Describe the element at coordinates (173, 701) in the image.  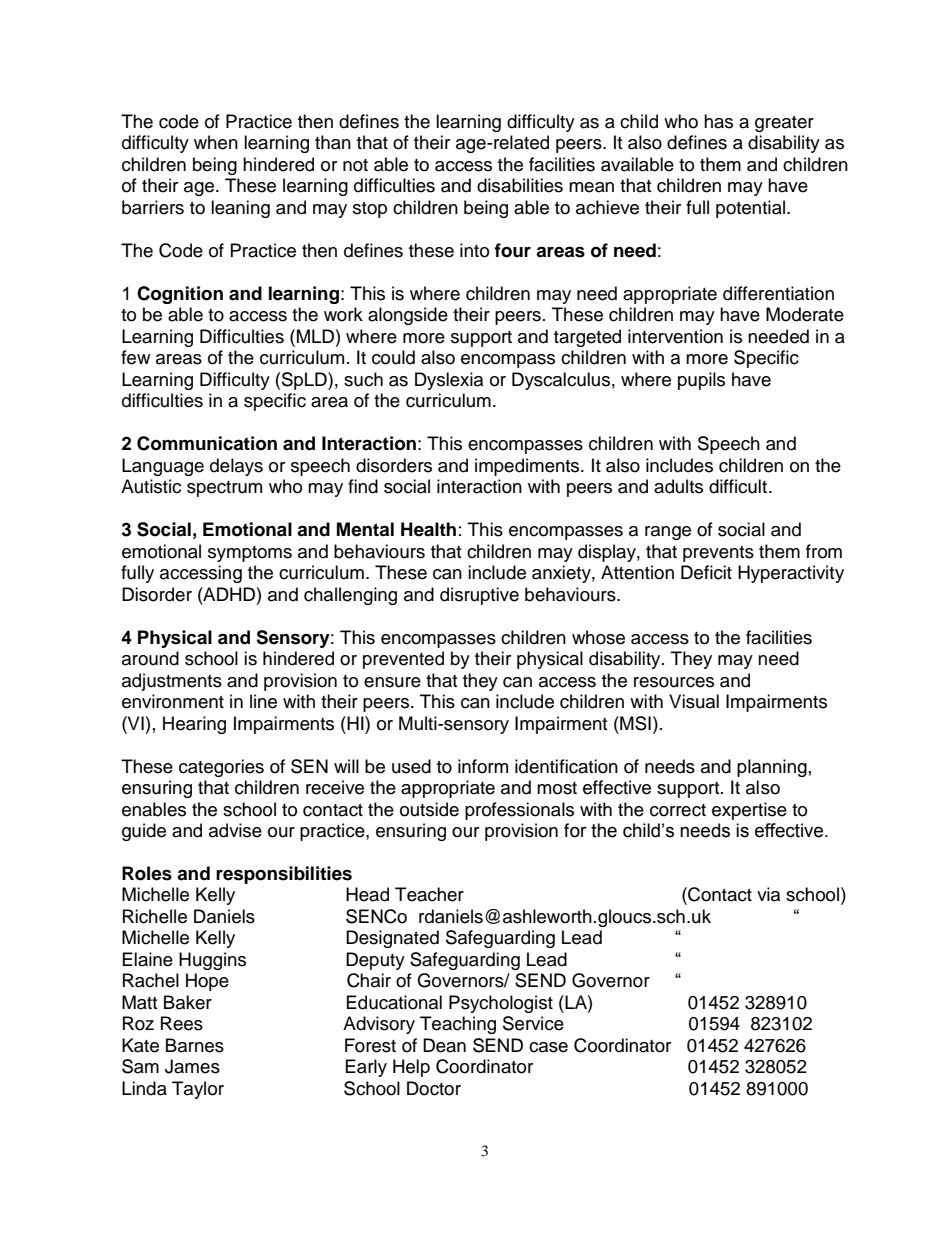
I see `environment` at that location.
